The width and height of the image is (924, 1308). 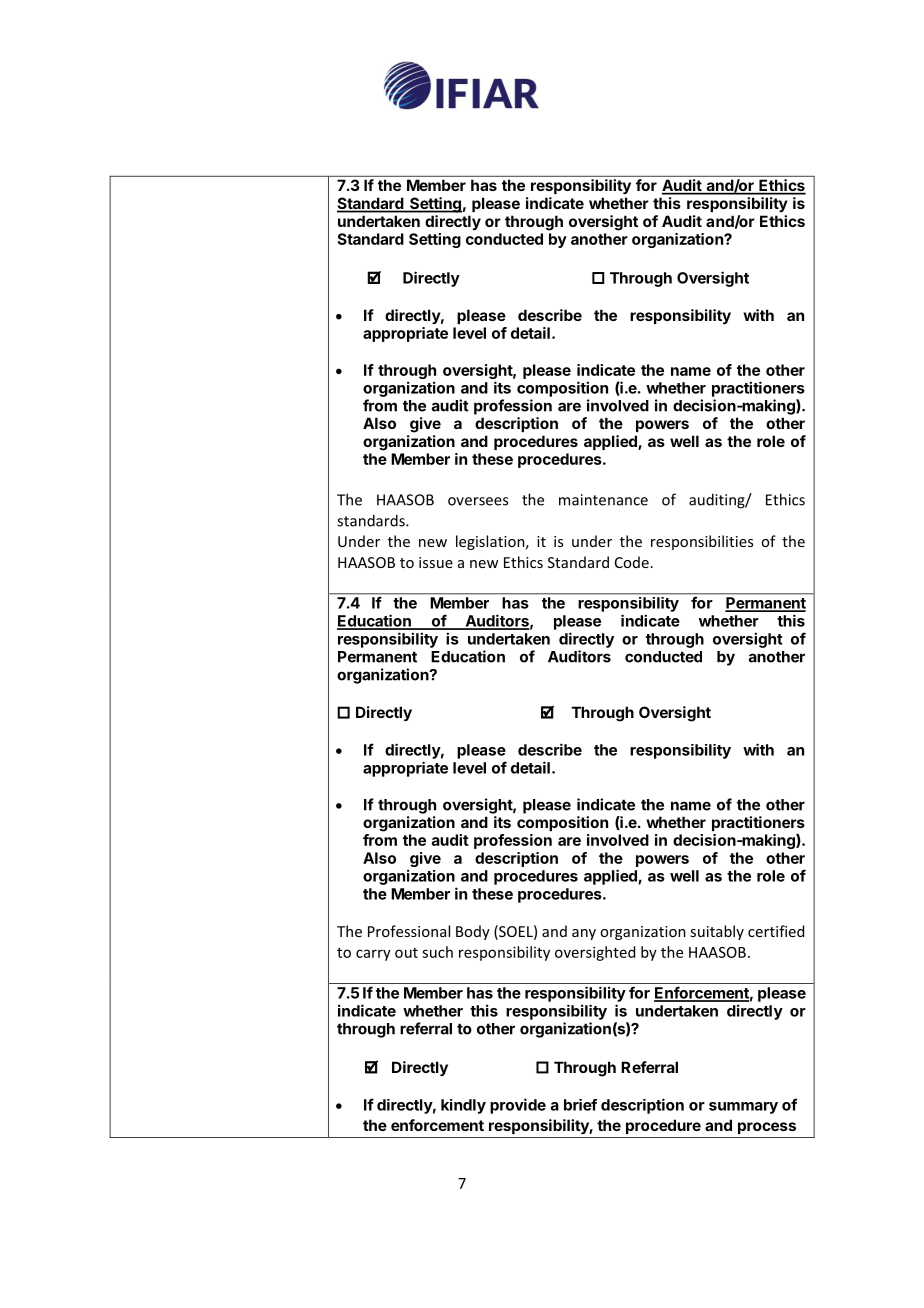 I want to click on responsibilities, so click(x=702, y=542).
